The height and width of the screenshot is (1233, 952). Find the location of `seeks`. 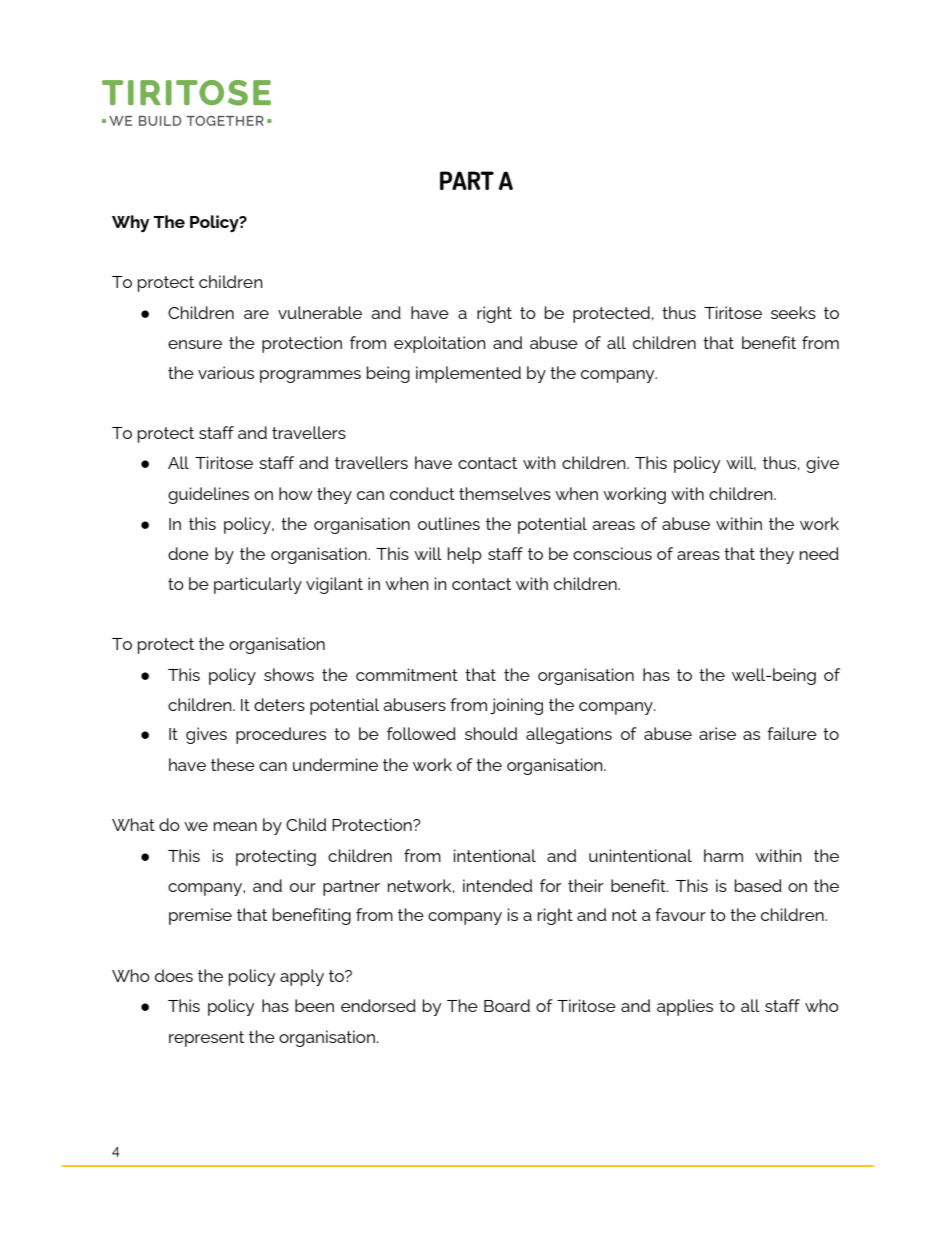

seeks is located at coordinates (793, 312).
